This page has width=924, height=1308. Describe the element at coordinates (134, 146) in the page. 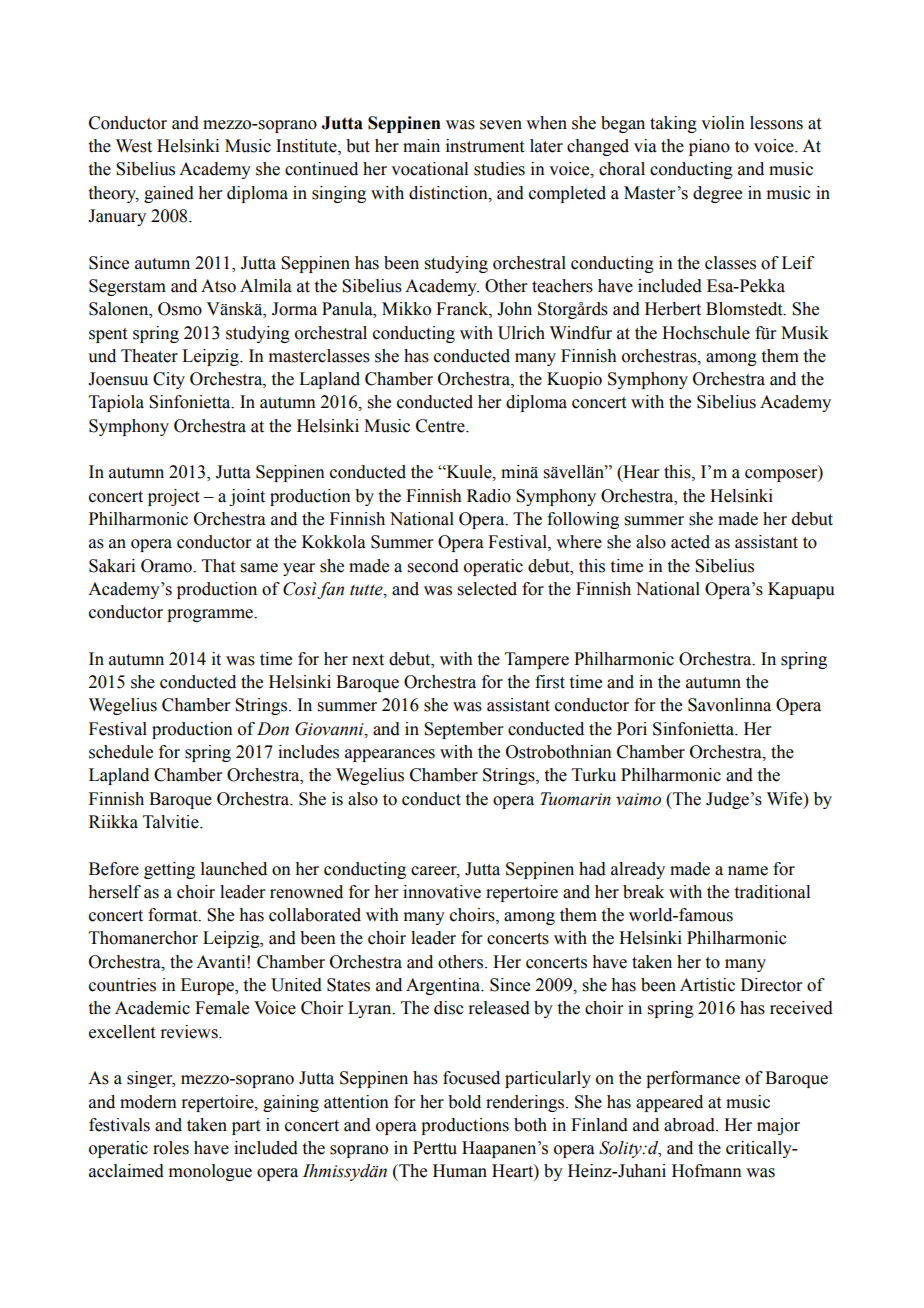

I see `West` at that location.
